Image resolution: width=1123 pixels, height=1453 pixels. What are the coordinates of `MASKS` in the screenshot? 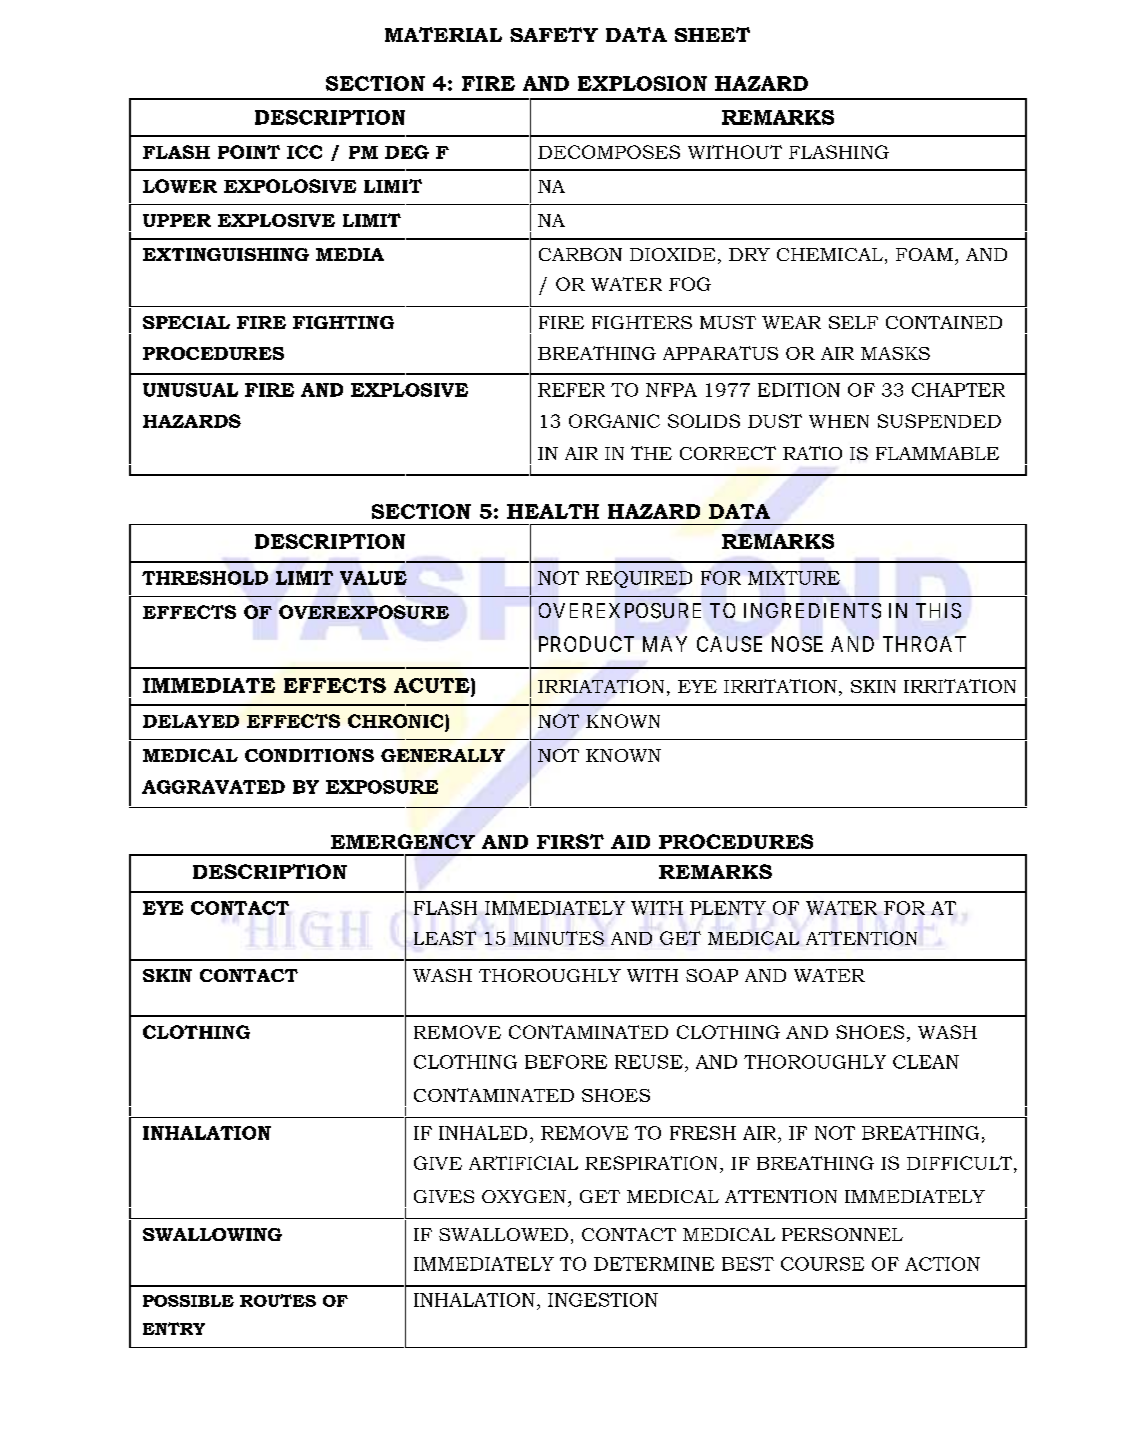 It's located at (895, 353).
